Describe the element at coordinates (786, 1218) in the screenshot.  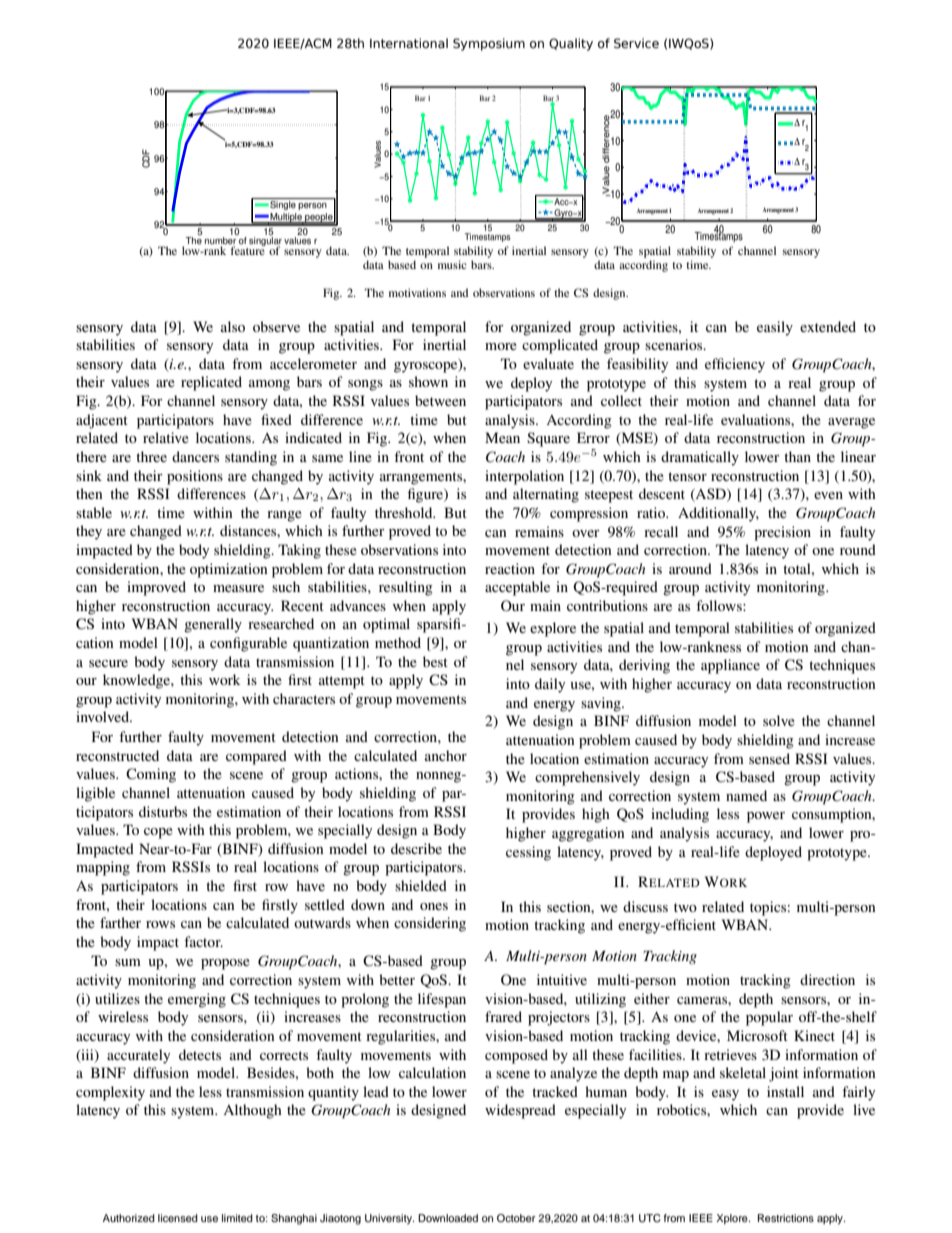
I see `Restrictions` at that location.
